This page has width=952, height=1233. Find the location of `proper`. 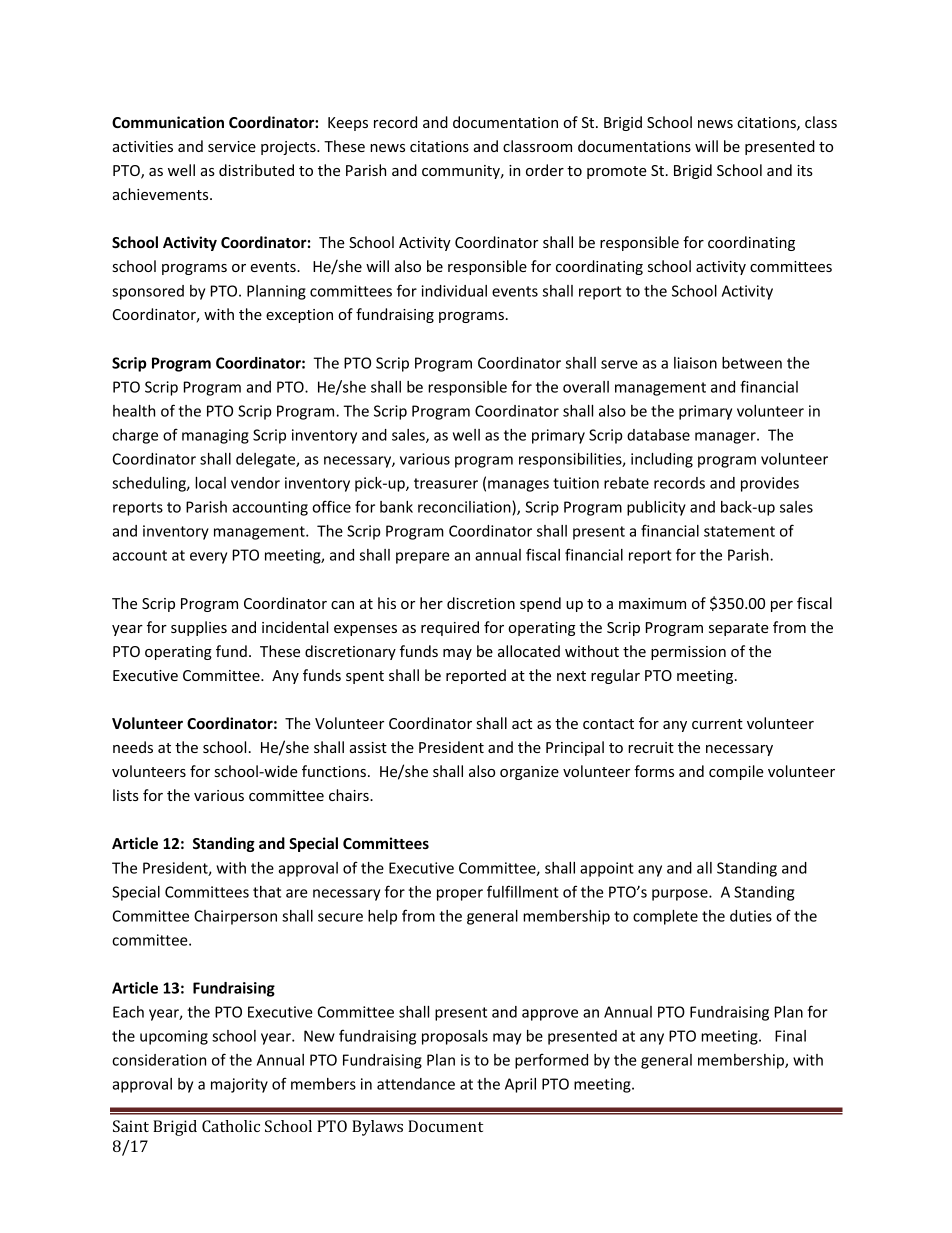

proper is located at coordinates (460, 895).
